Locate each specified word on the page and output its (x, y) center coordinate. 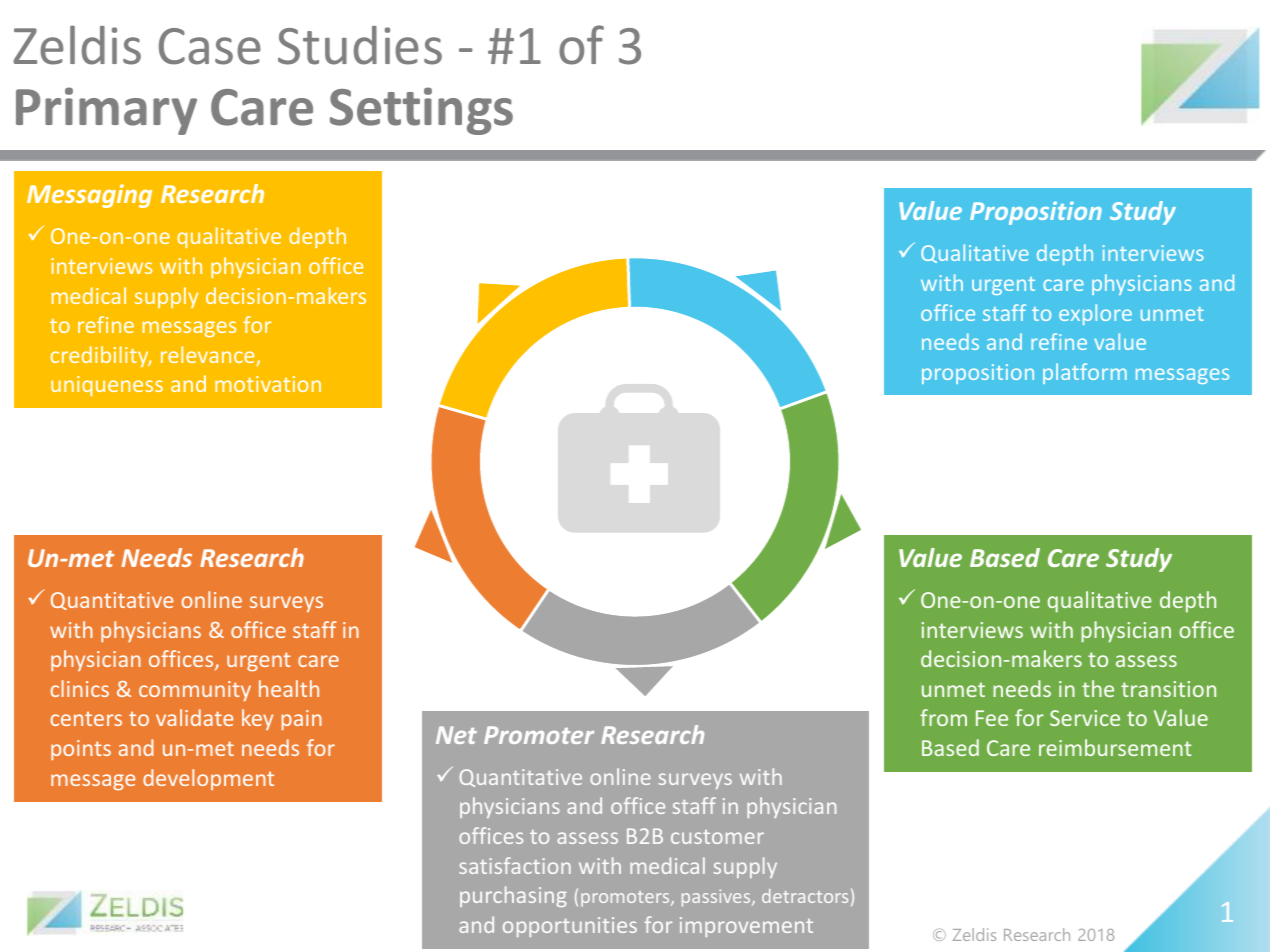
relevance (209, 356)
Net (456, 735)
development (208, 779)
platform (1085, 373)
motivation (268, 384)
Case (210, 46)
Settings (421, 111)
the (1098, 688)
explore (1095, 314)
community (195, 691)
